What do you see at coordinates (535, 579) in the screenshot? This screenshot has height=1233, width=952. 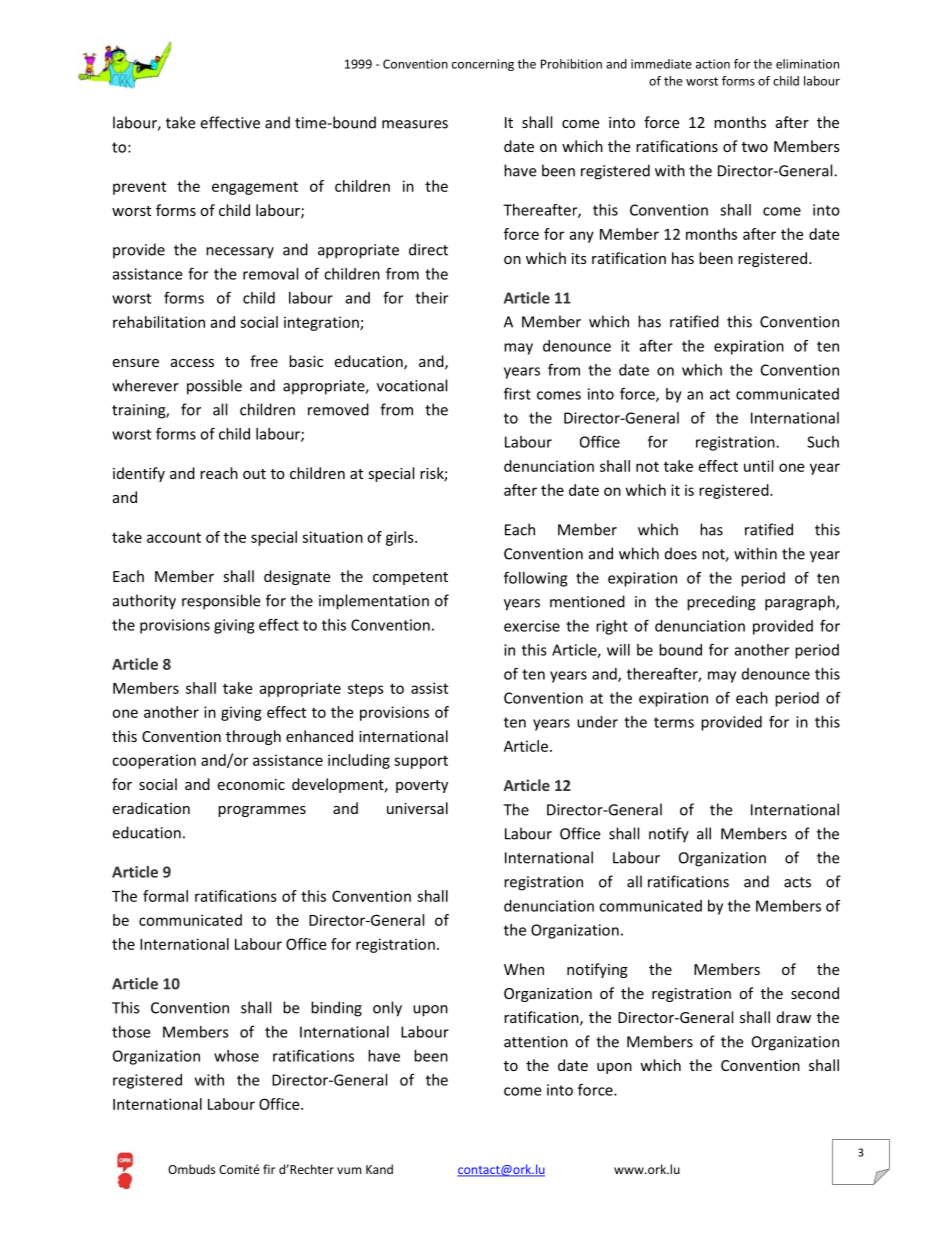 I see `following` at bounding box center [535, 579].
